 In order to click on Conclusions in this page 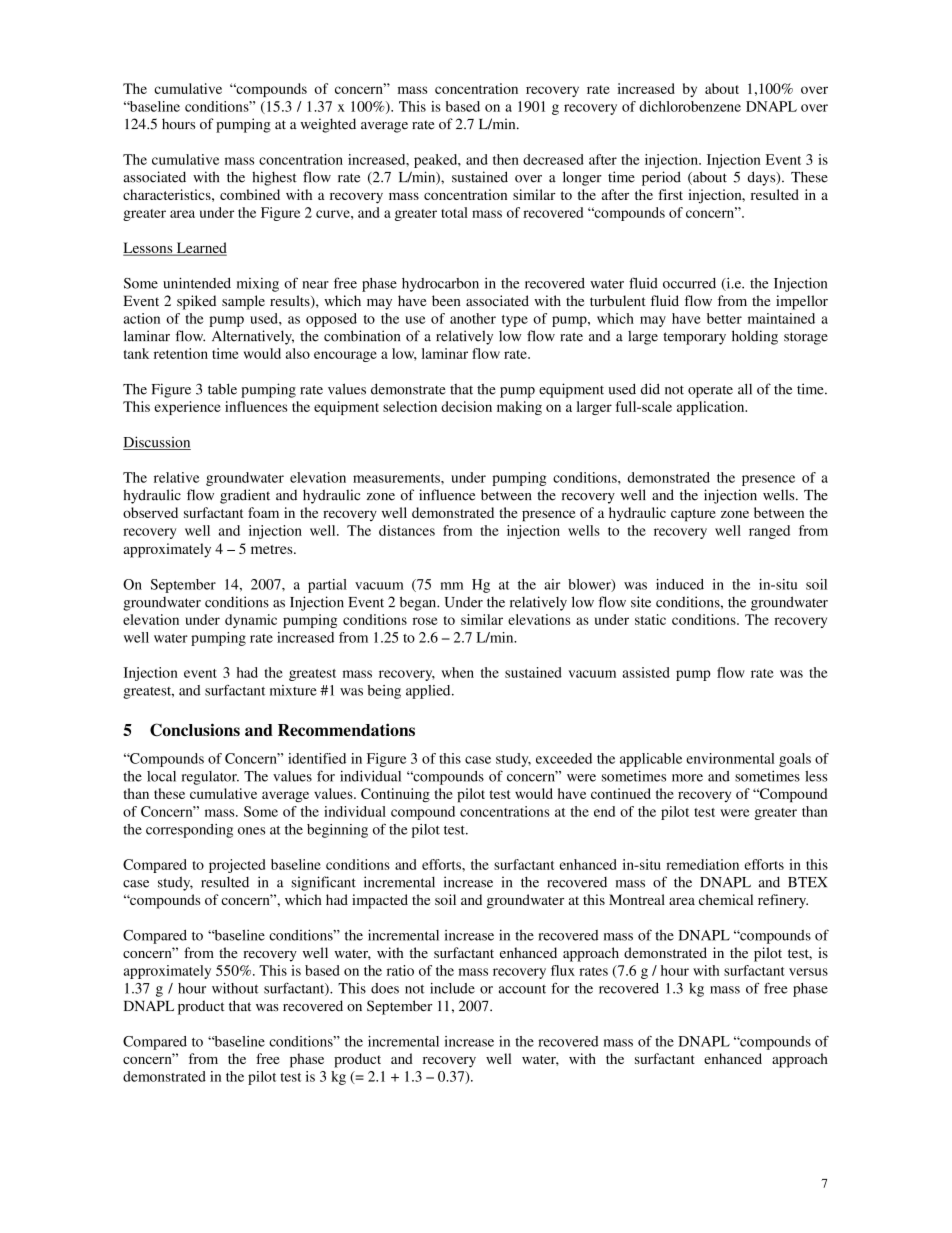, I will do `click(195, 730)`.
